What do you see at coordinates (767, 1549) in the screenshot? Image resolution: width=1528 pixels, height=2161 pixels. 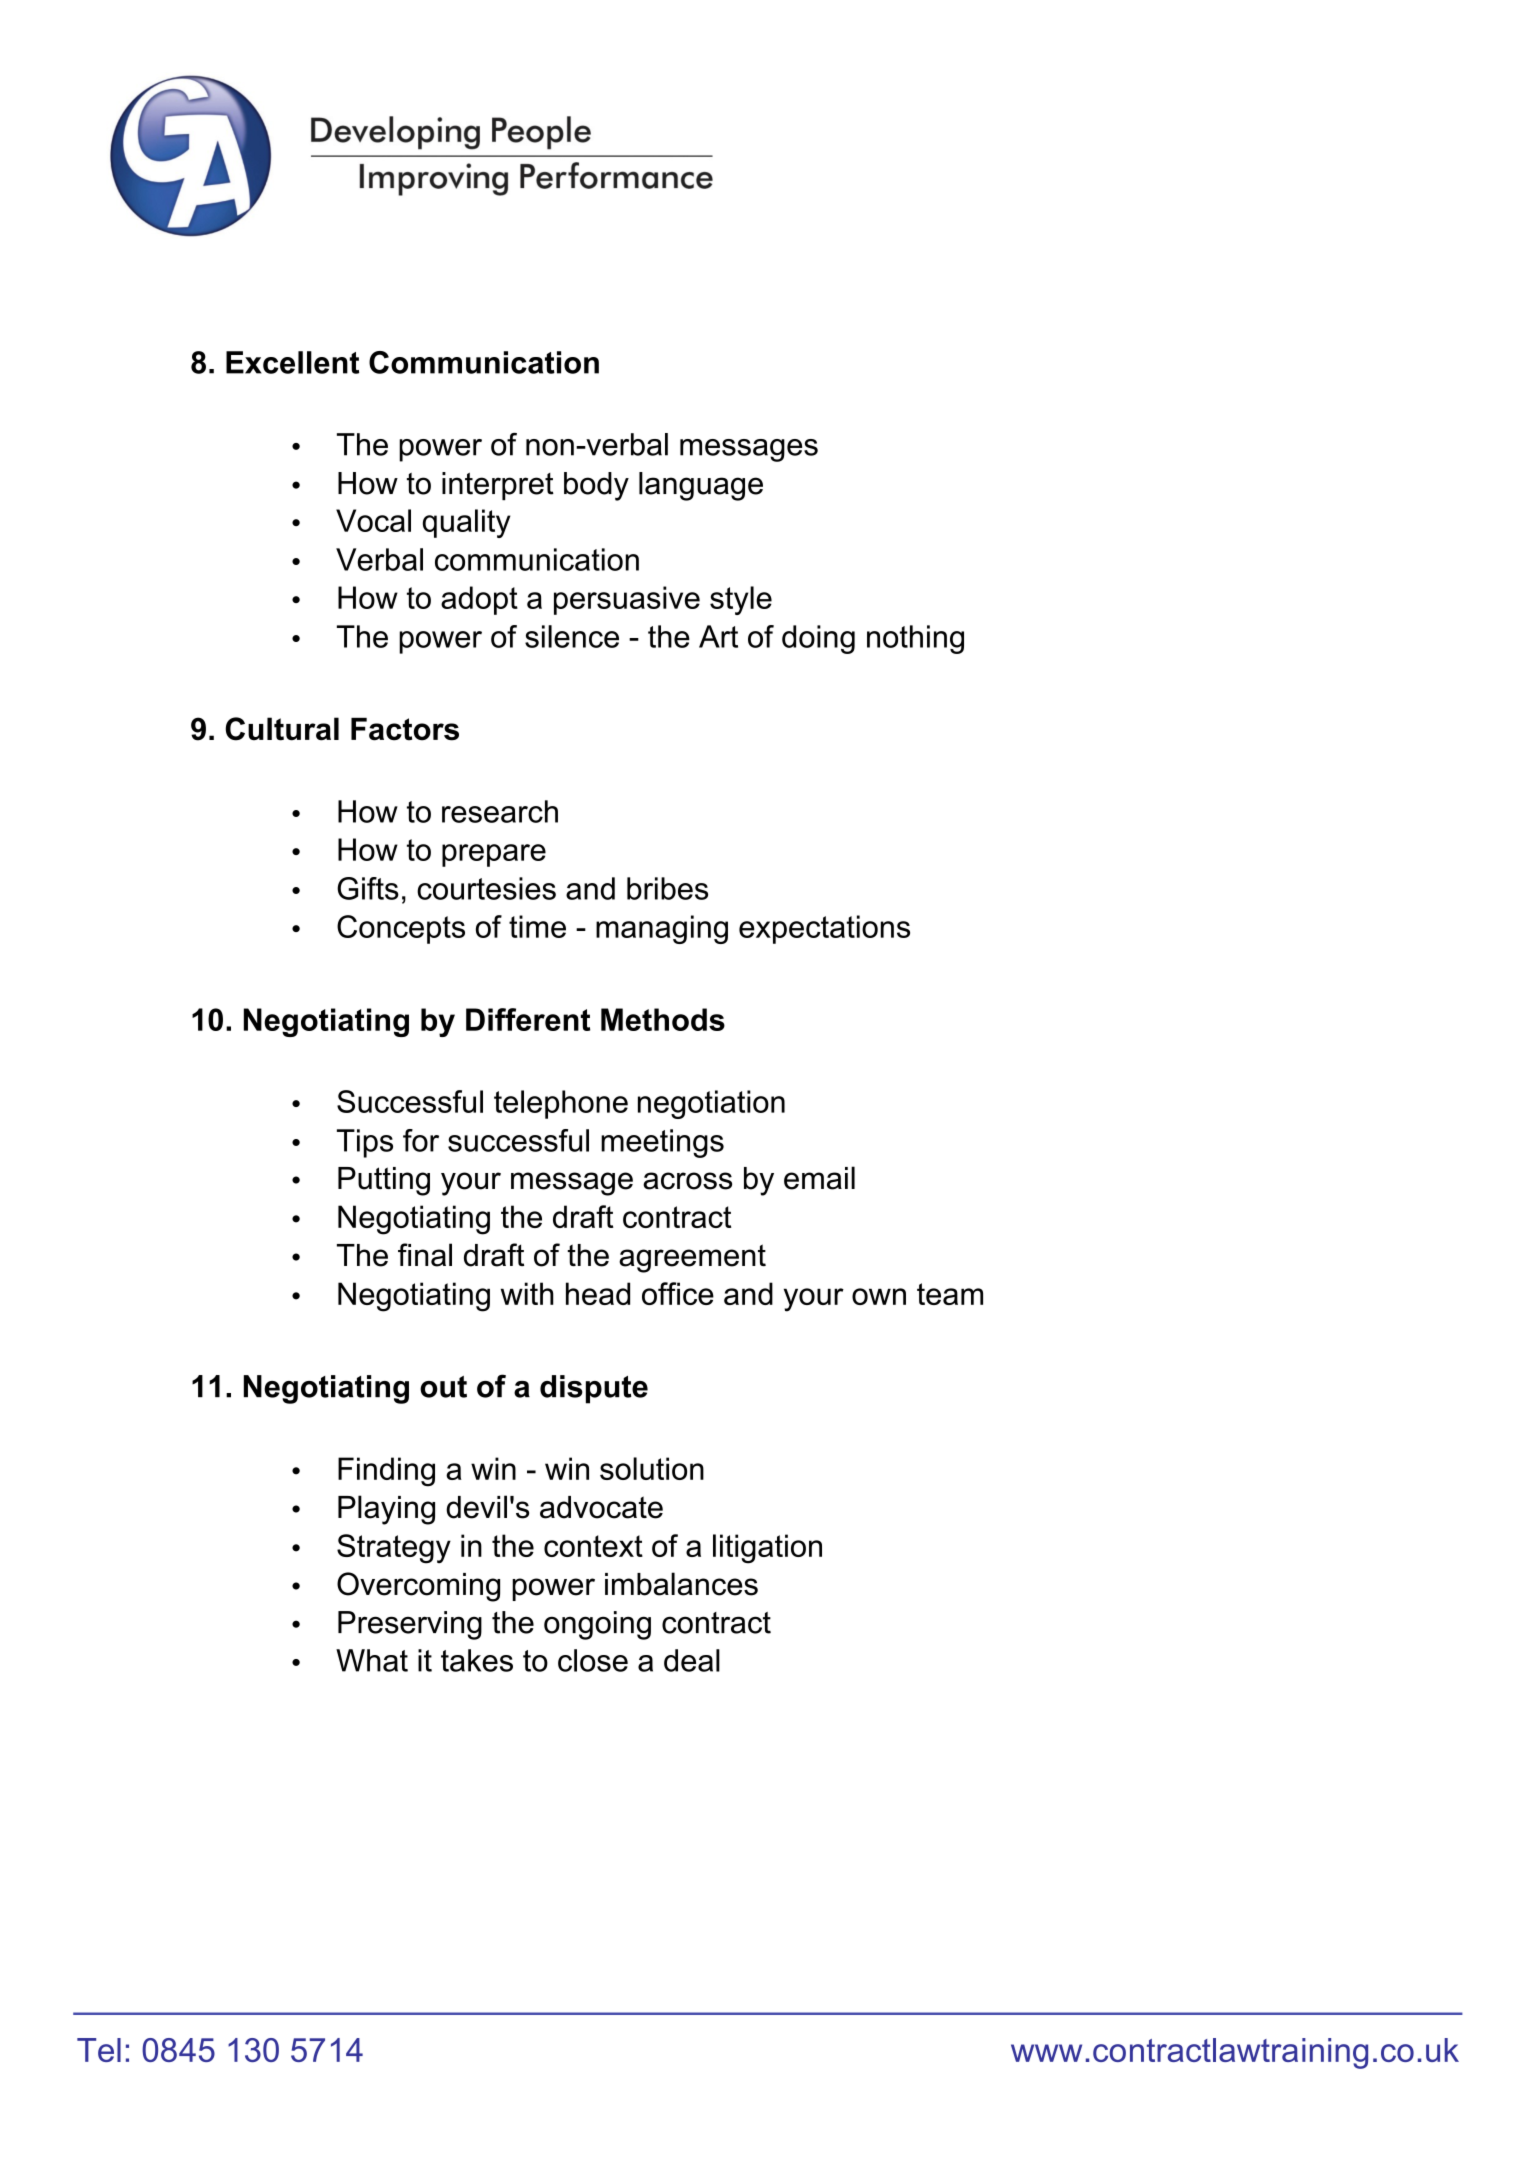 I see `litigation` at bounding box center [767, 1549].
